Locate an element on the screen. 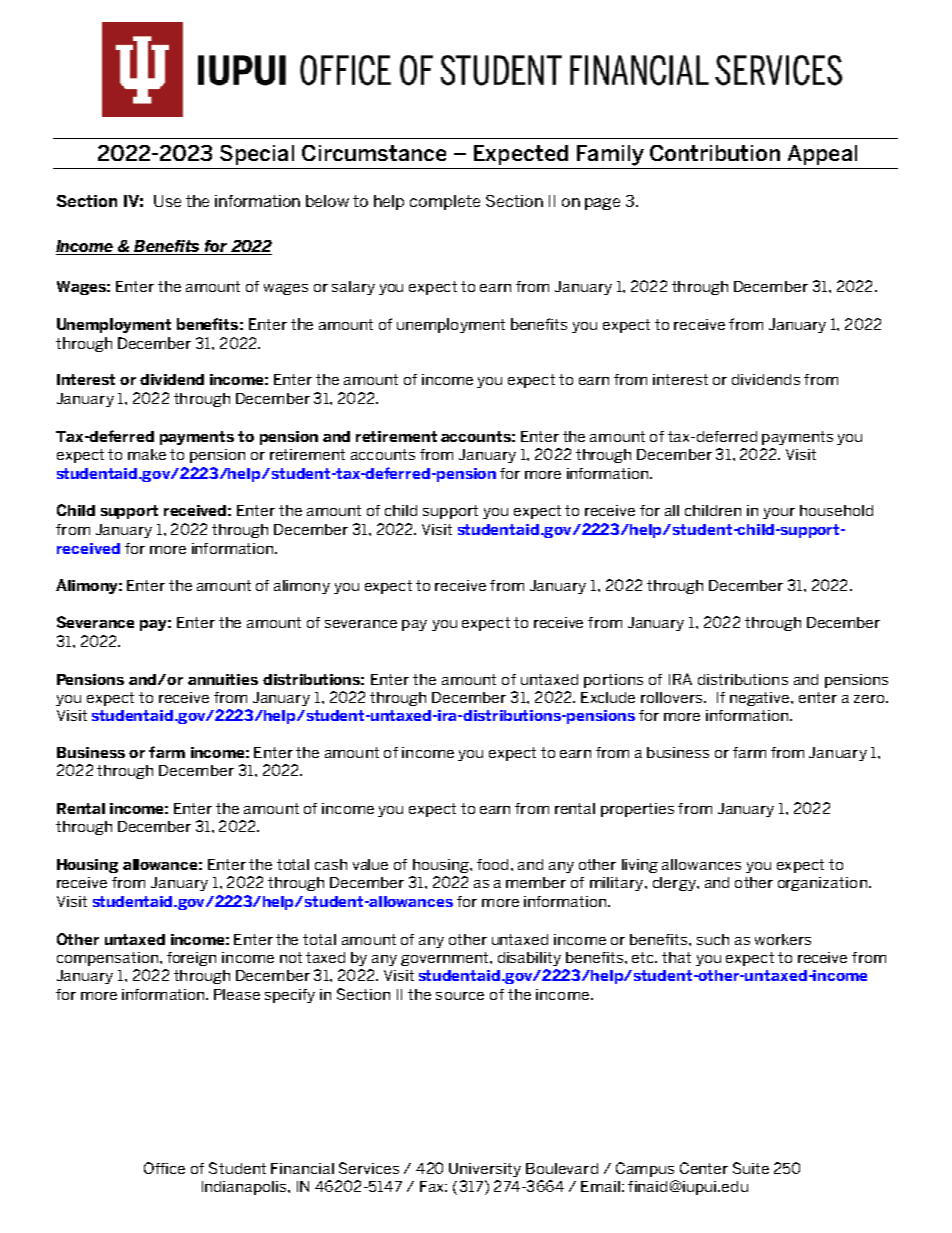 The width and height of the screenshot is (952, 1233). Contribution is located at coordinates (715, 153).
